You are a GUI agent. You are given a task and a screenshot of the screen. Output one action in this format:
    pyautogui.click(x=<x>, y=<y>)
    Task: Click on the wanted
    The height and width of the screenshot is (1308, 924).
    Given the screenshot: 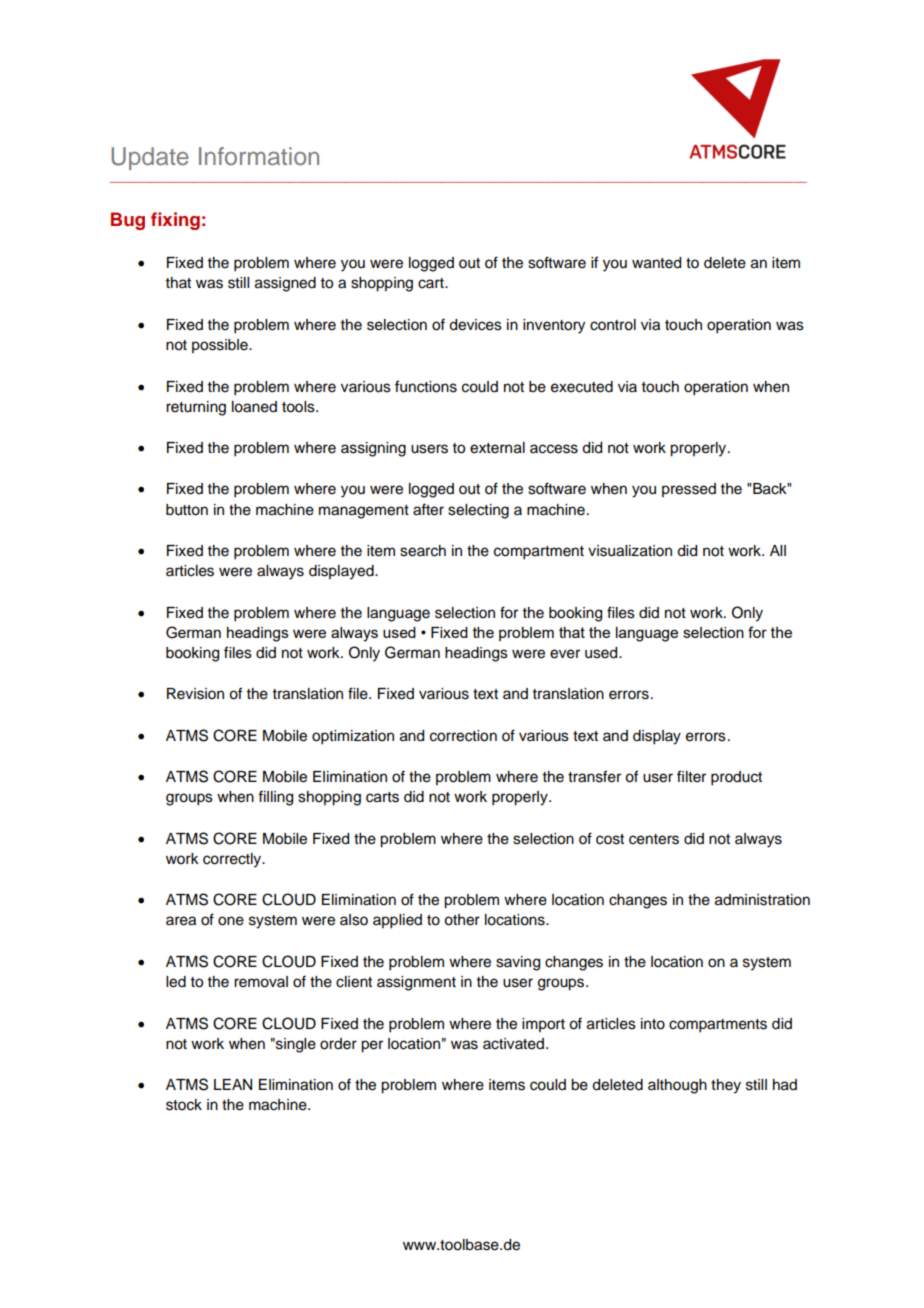 What is the action you would take?
    pyautogui.click(x=656, y=263)
